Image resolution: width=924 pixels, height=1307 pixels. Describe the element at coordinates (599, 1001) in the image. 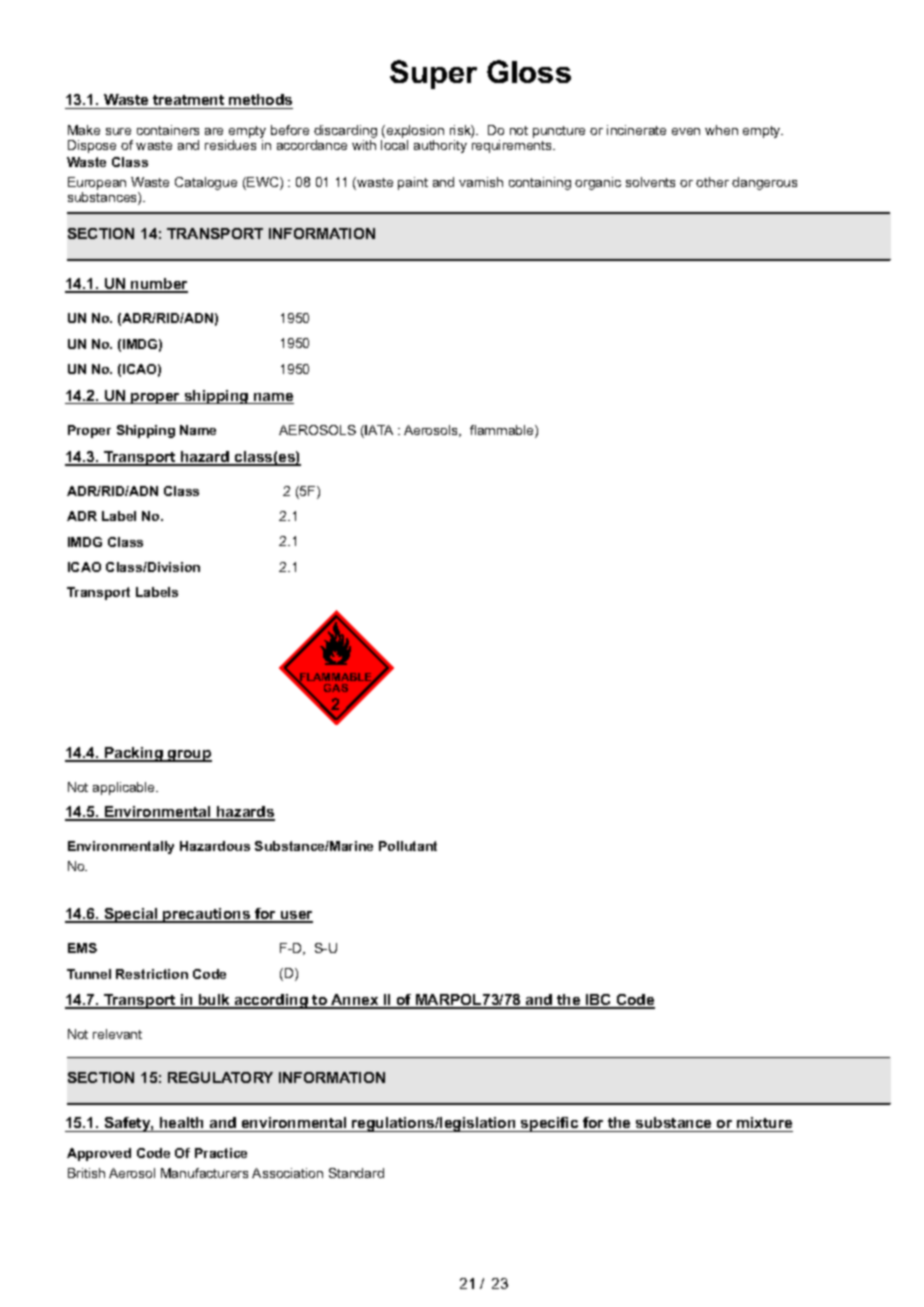

I see `IBC` at that location.
